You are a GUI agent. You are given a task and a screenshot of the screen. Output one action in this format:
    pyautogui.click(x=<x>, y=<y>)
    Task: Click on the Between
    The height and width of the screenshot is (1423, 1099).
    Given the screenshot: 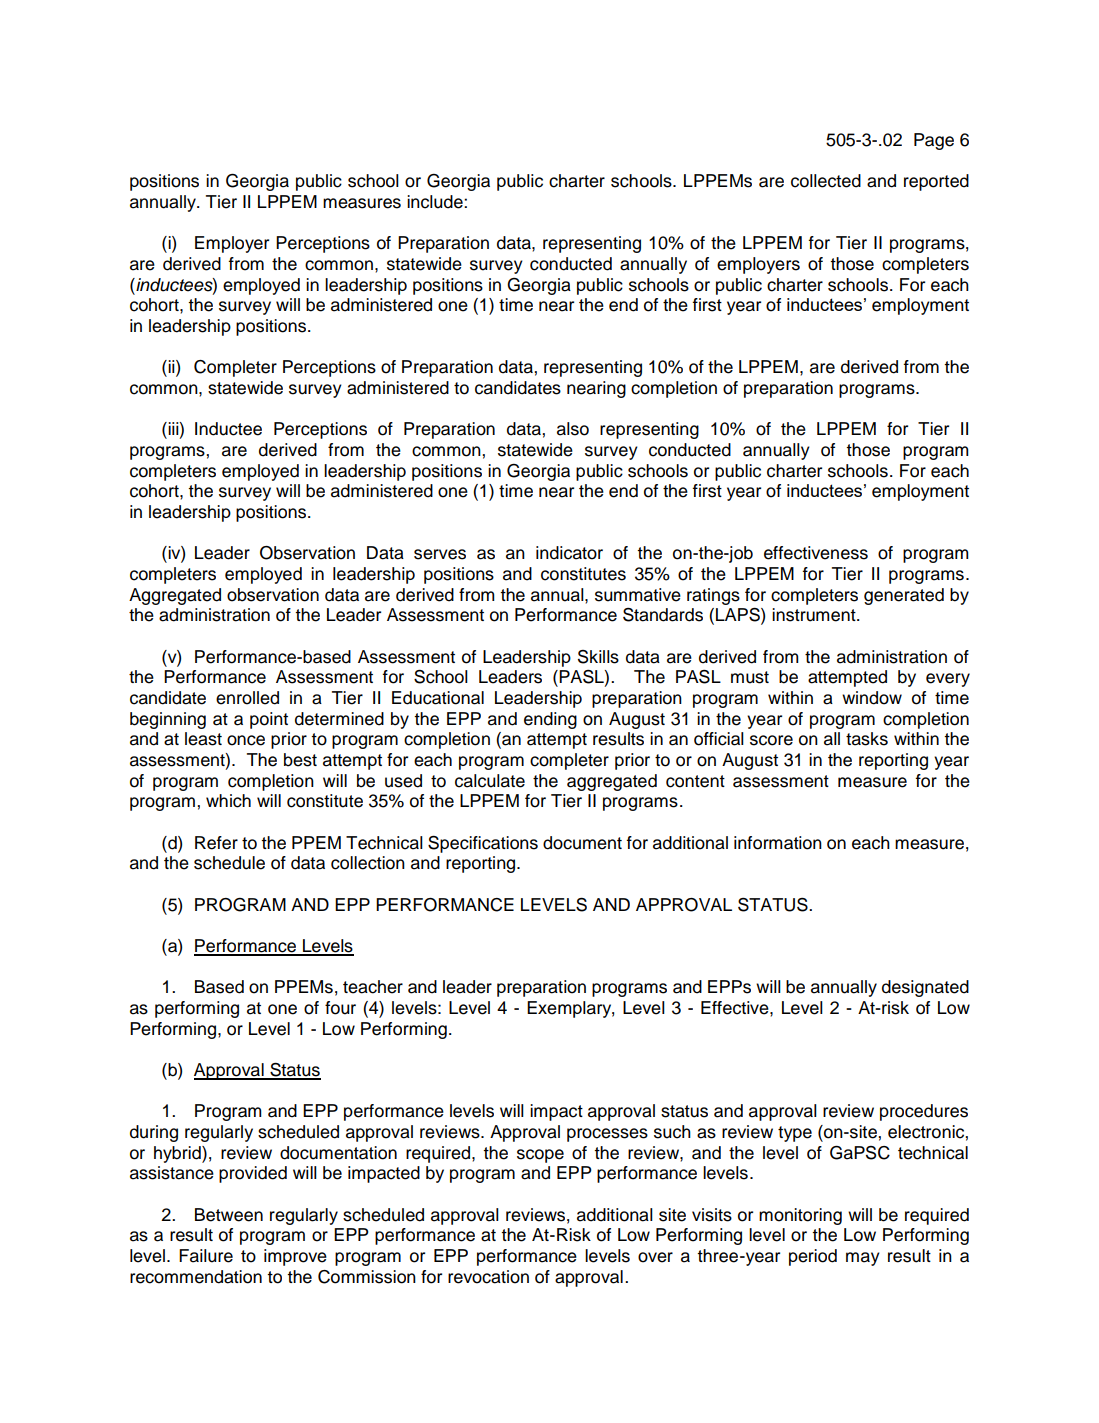 What is the action you would take?
    pyautogui.click(x=229, y=1215)
